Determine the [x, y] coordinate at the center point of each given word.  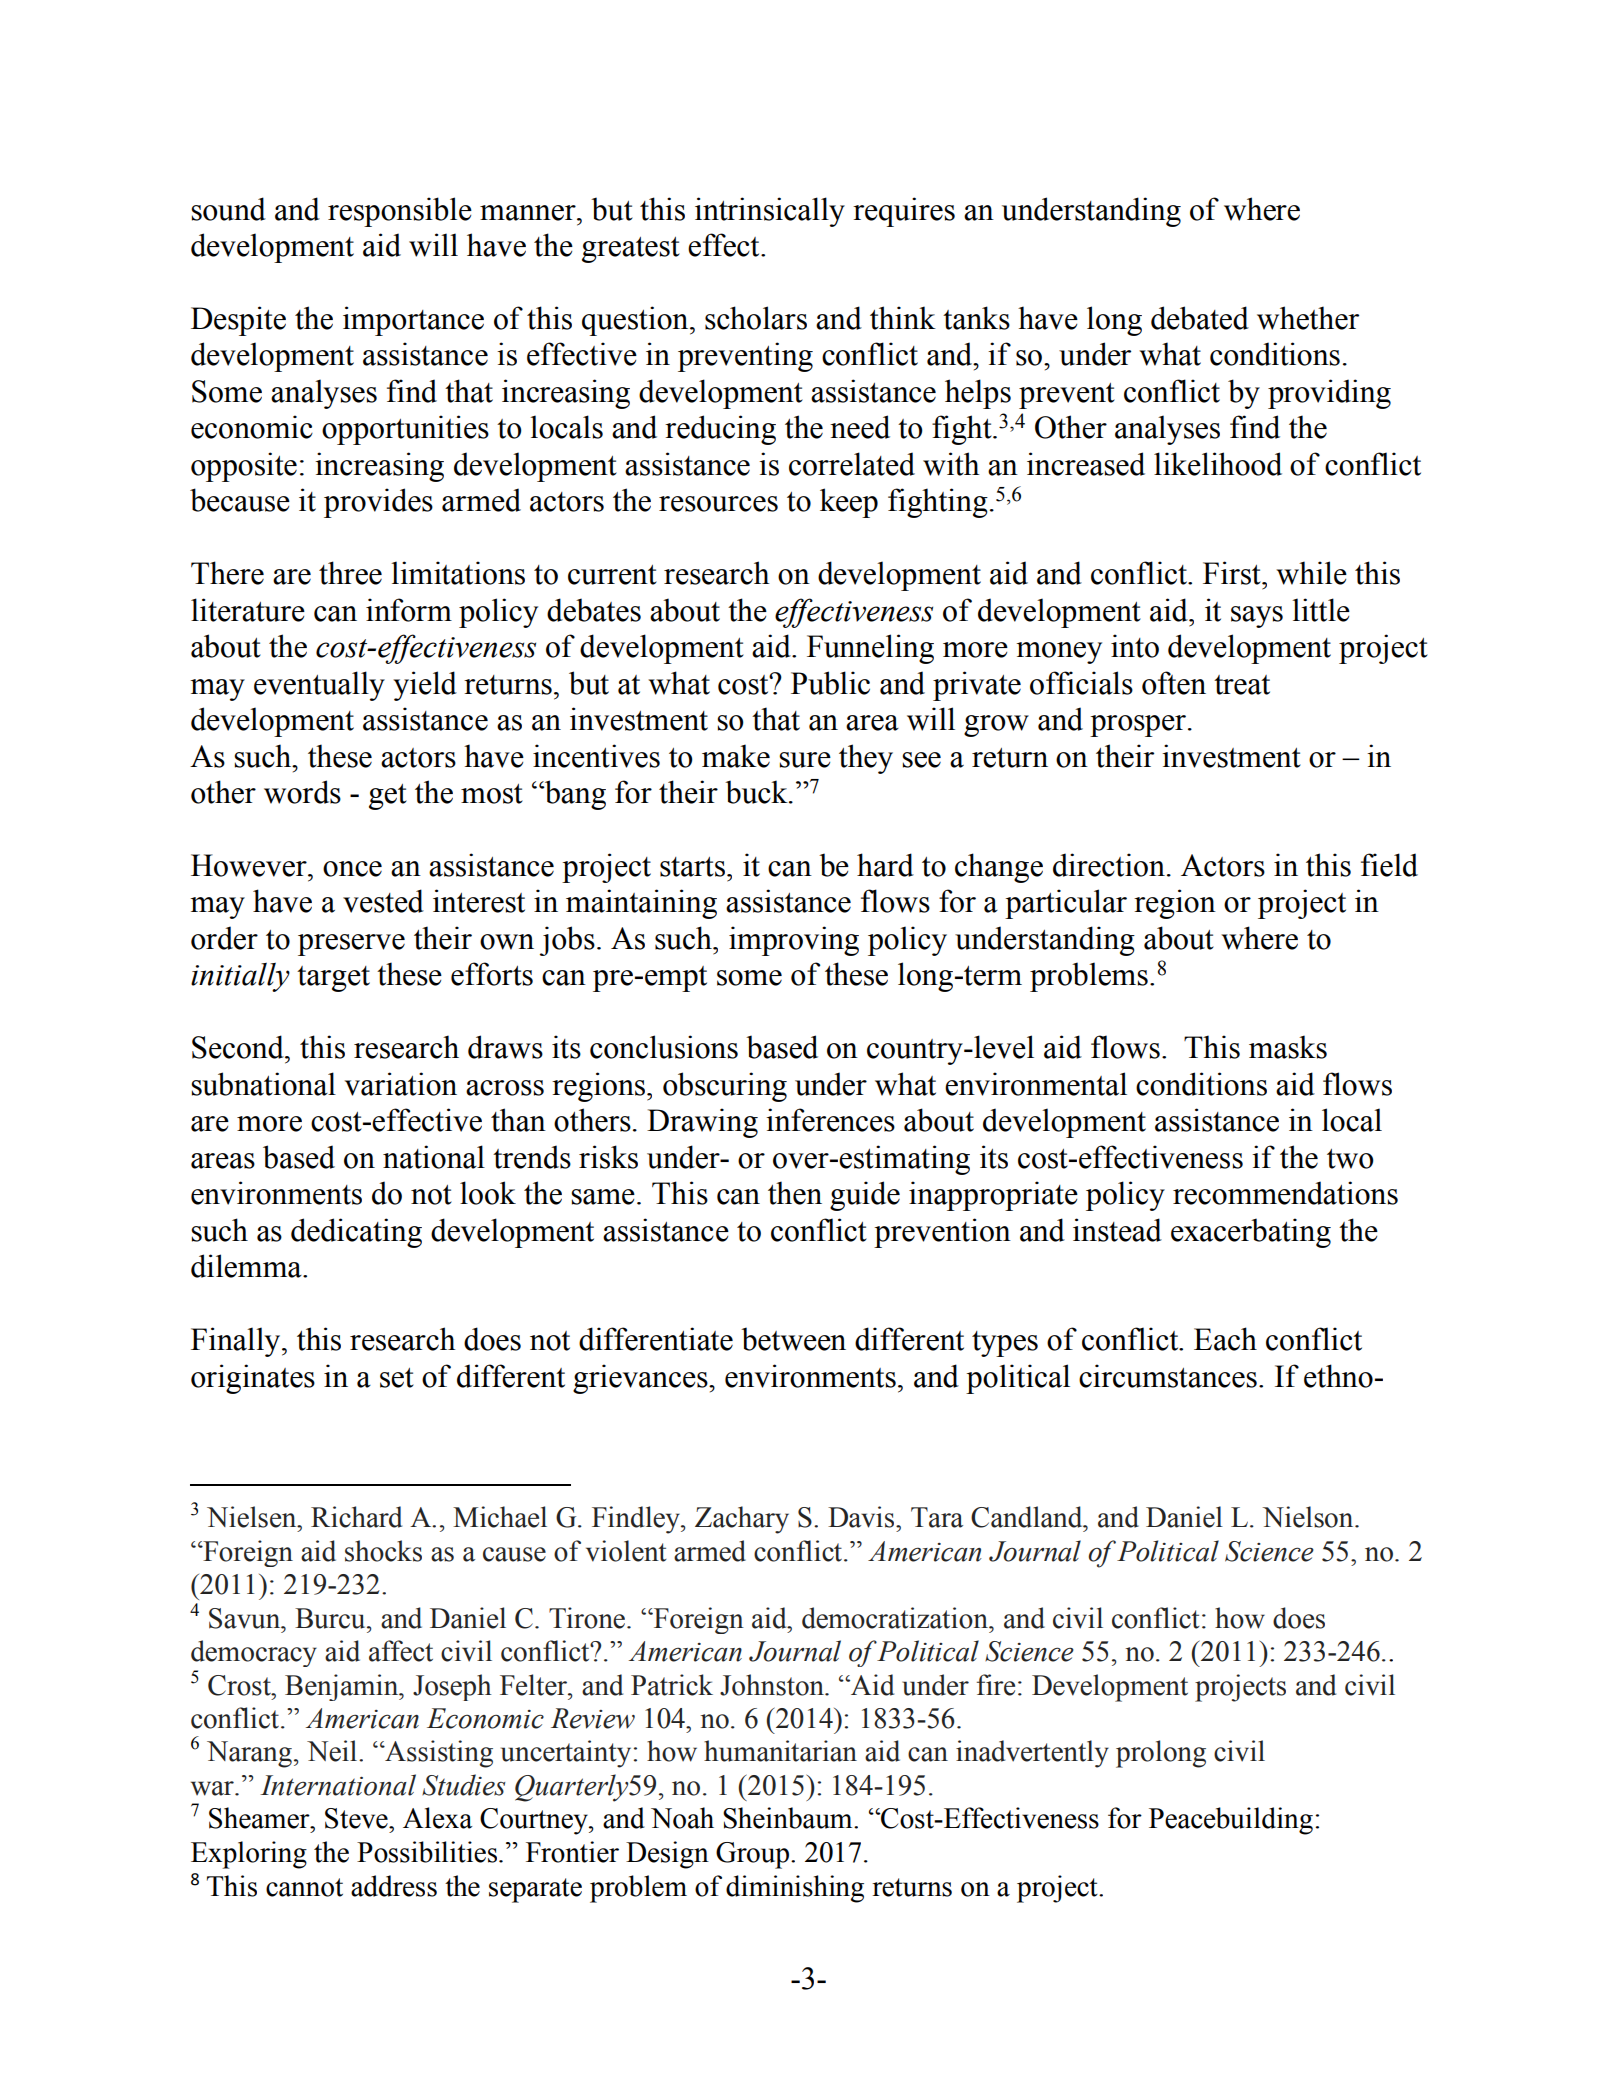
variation [401, 1084]
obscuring [725, 1087]
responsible [400, 212]
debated [1200, 318]
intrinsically [770, 212]
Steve [357, 1818]
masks [1288, 1047]
